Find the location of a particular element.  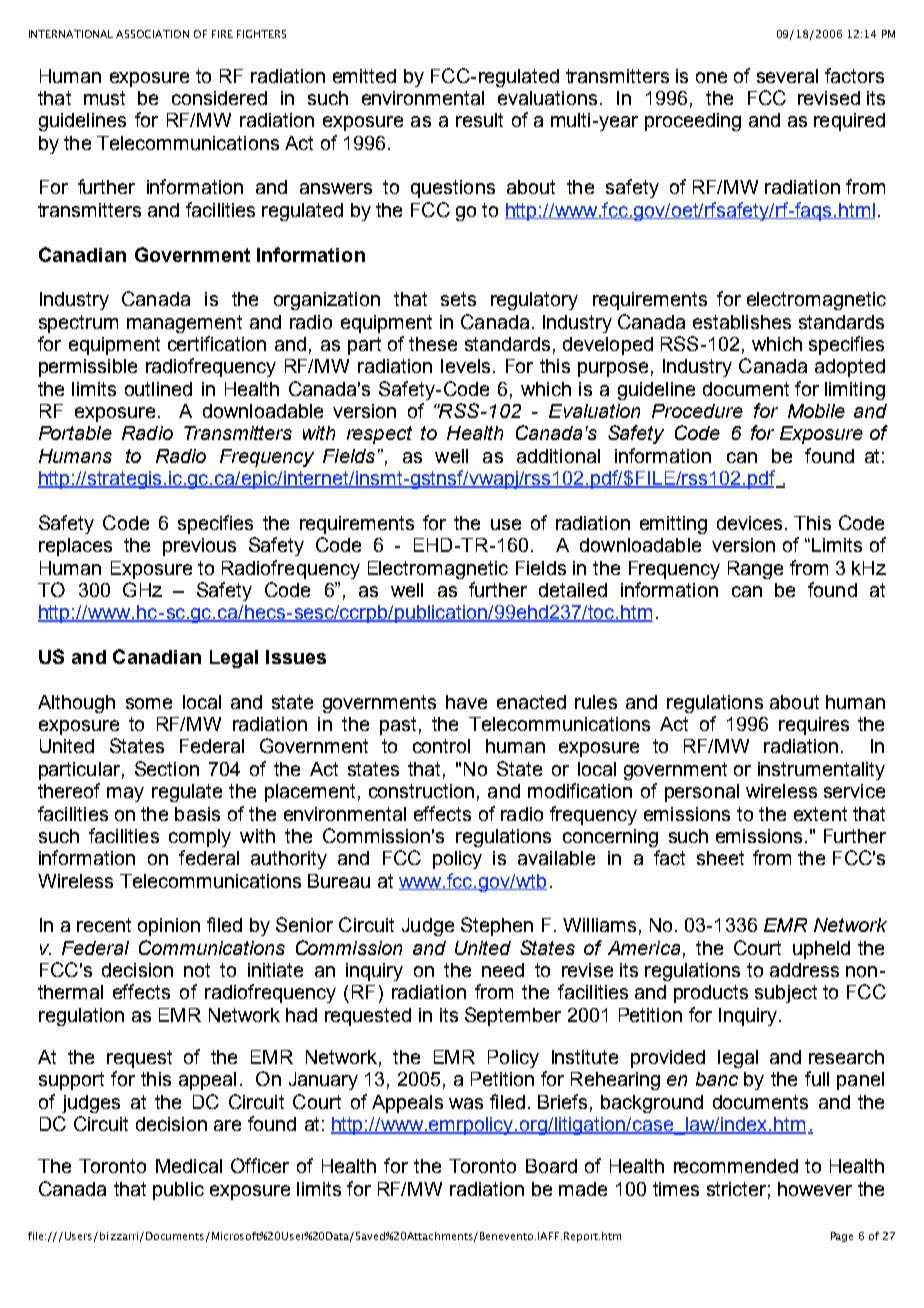

several is located at coordinates (787, 76).
